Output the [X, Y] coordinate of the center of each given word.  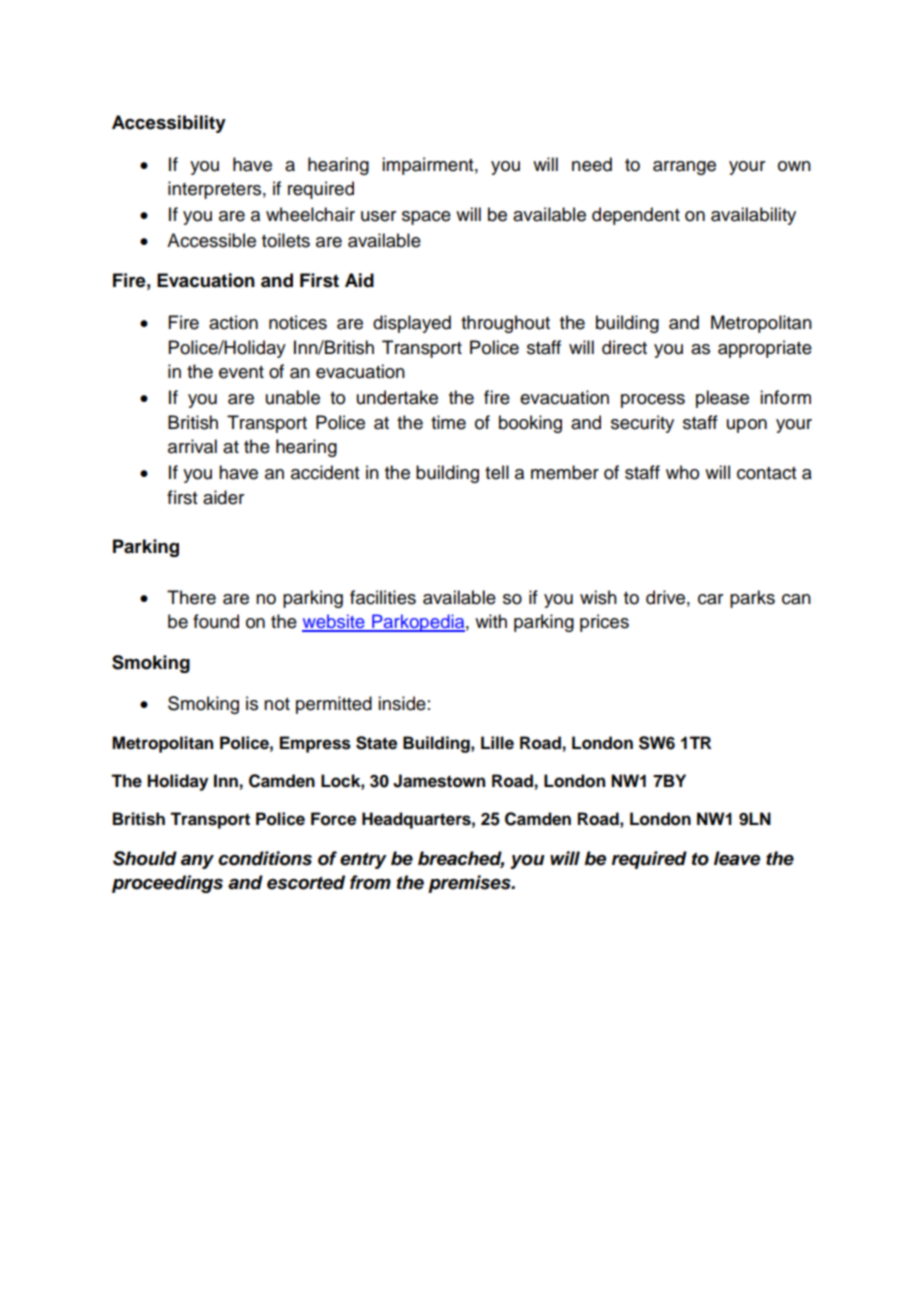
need [592, 164]
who [682, 472]
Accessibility [169, 124]
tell [497, 472]
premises [470, 884]
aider [223, 497]
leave [737, 858]
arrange [684, 168]
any [197, 862]
